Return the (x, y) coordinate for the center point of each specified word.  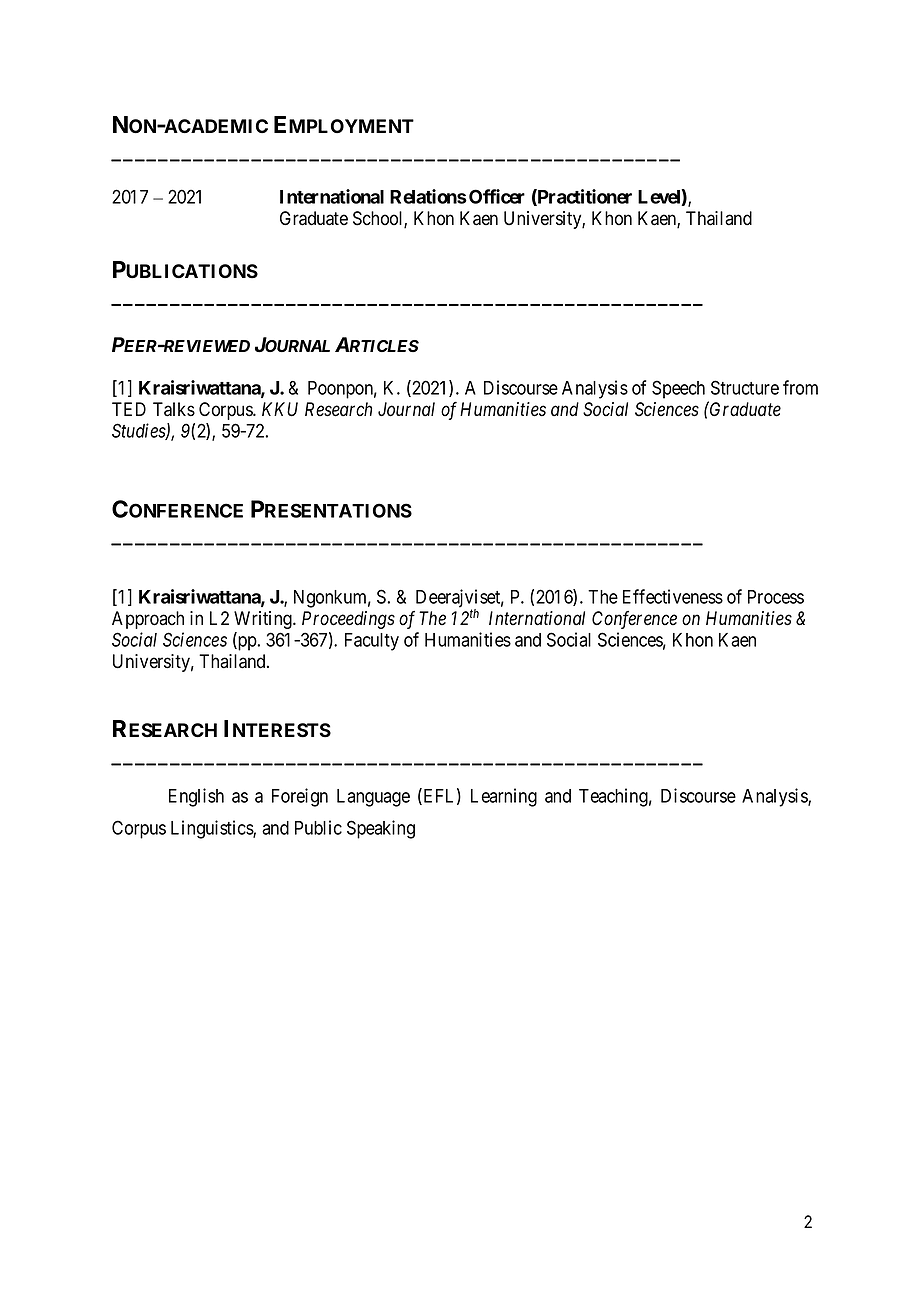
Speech (678, 389)
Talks (174, 409)
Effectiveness (673, 596)
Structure (745, 387)
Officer (497, 196)
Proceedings (348, 620)
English (196, 797)
